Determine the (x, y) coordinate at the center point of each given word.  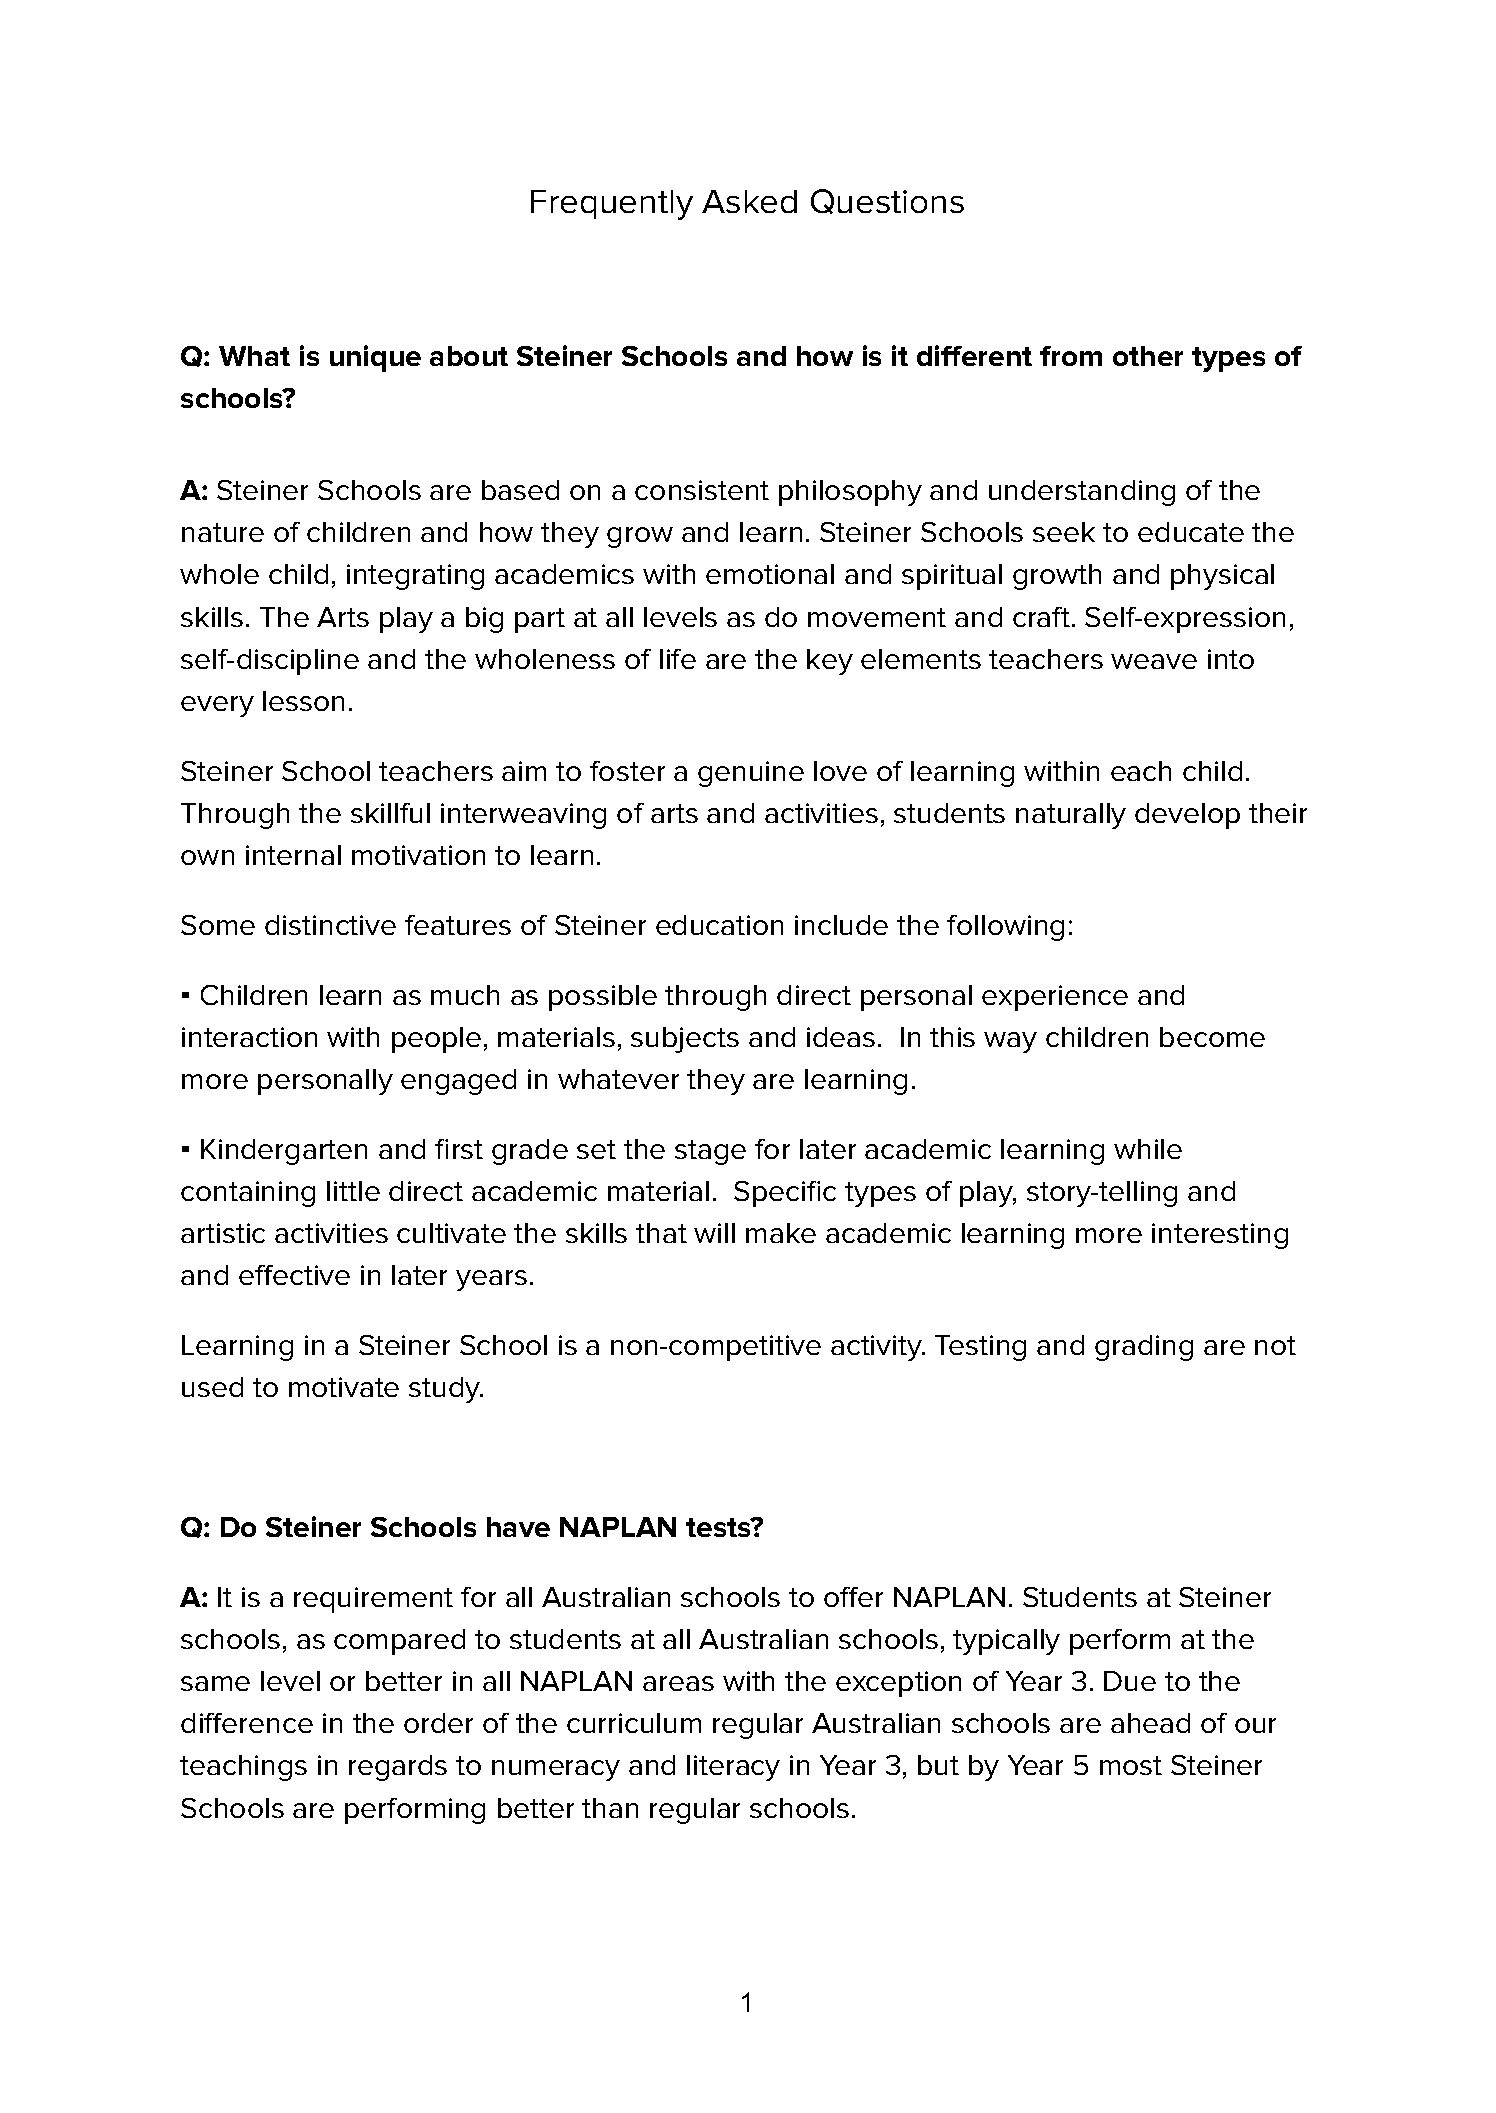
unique (375, 358)
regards (398, 1768)
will (714, 1233)
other (1148, 356)
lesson (303, 701)
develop (1187, 816)
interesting (1220, 1236)
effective (294, 1275)
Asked (749, 201)
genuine (751, 774)
